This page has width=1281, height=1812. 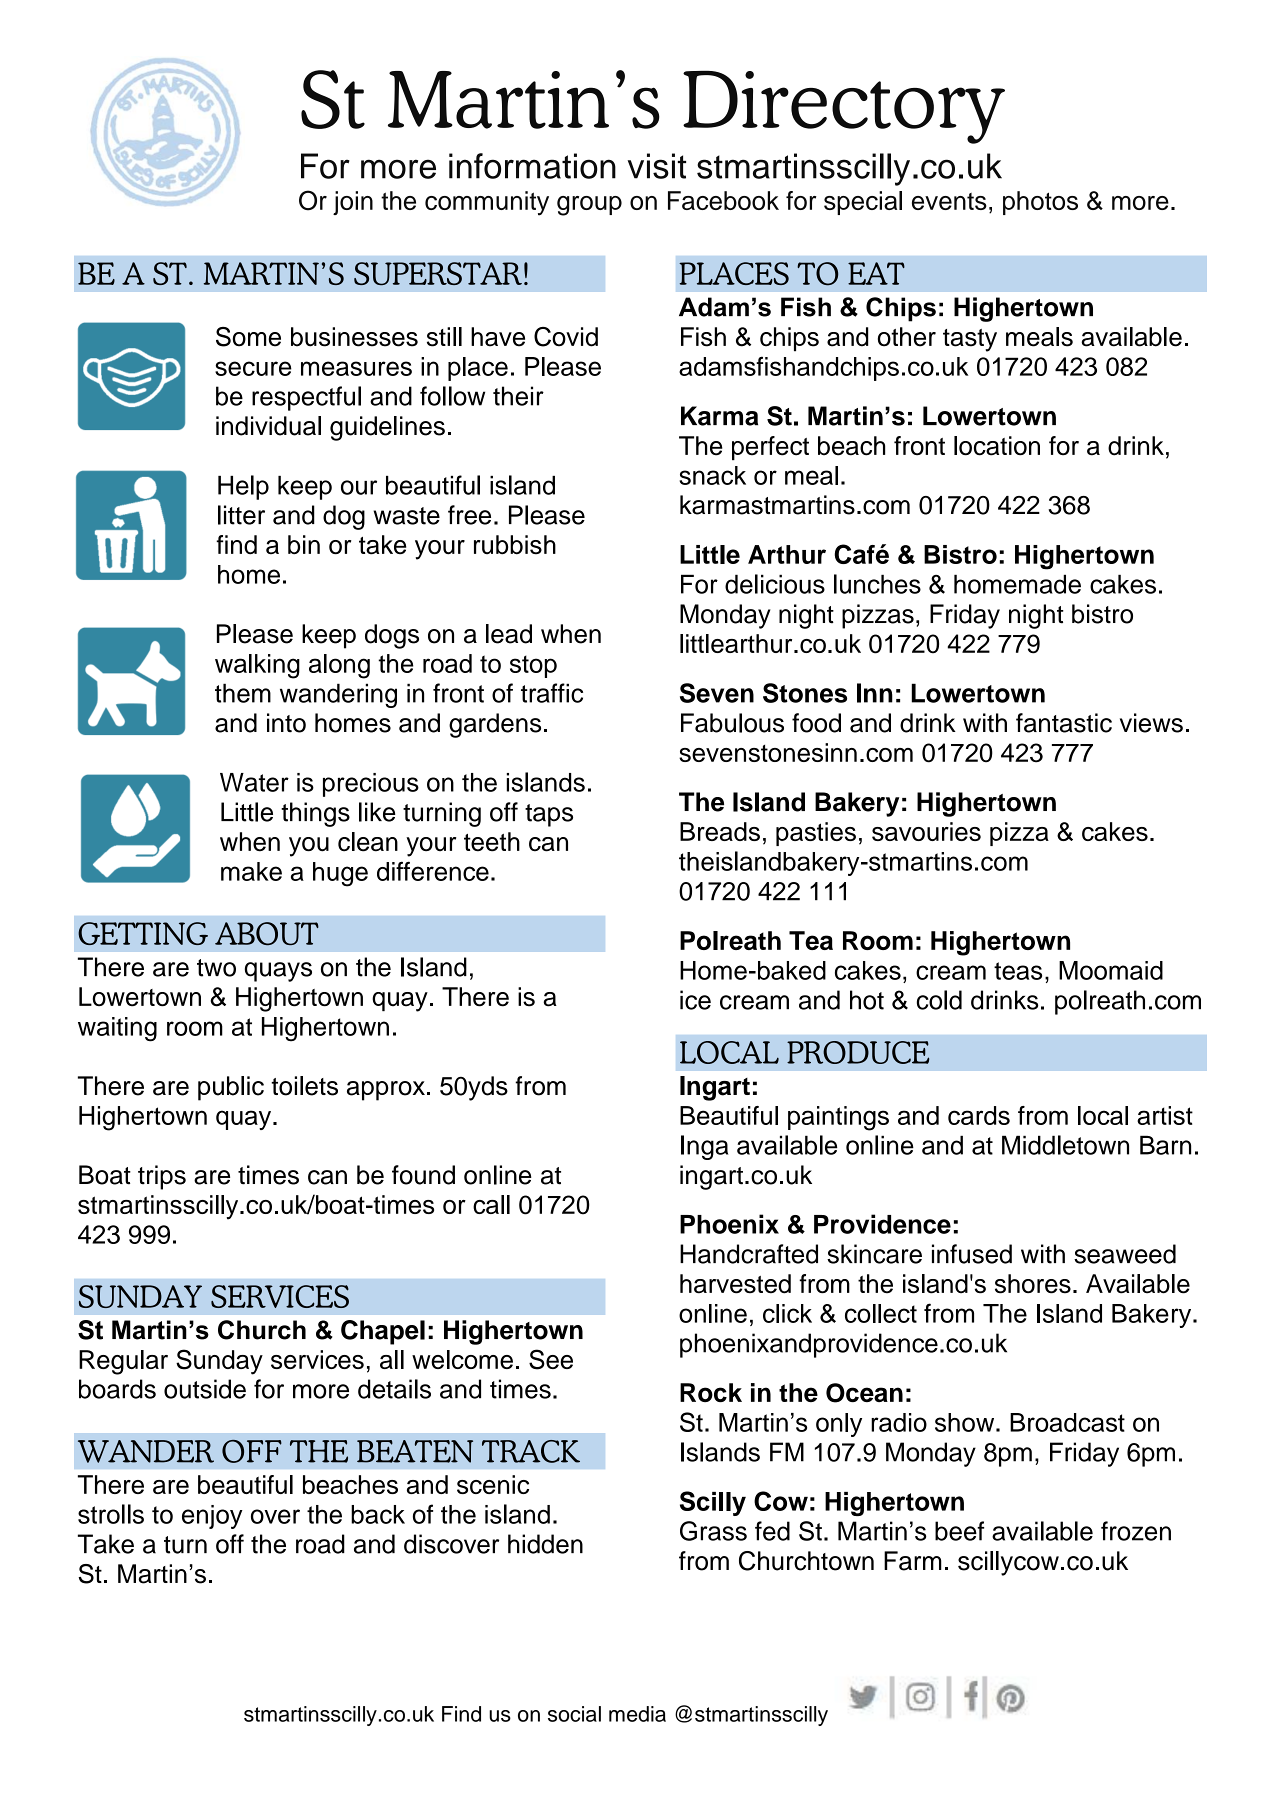 What do you see at coordinates (720, 831) in the page?
I see `Breads` at bounding box center [720, 831].
